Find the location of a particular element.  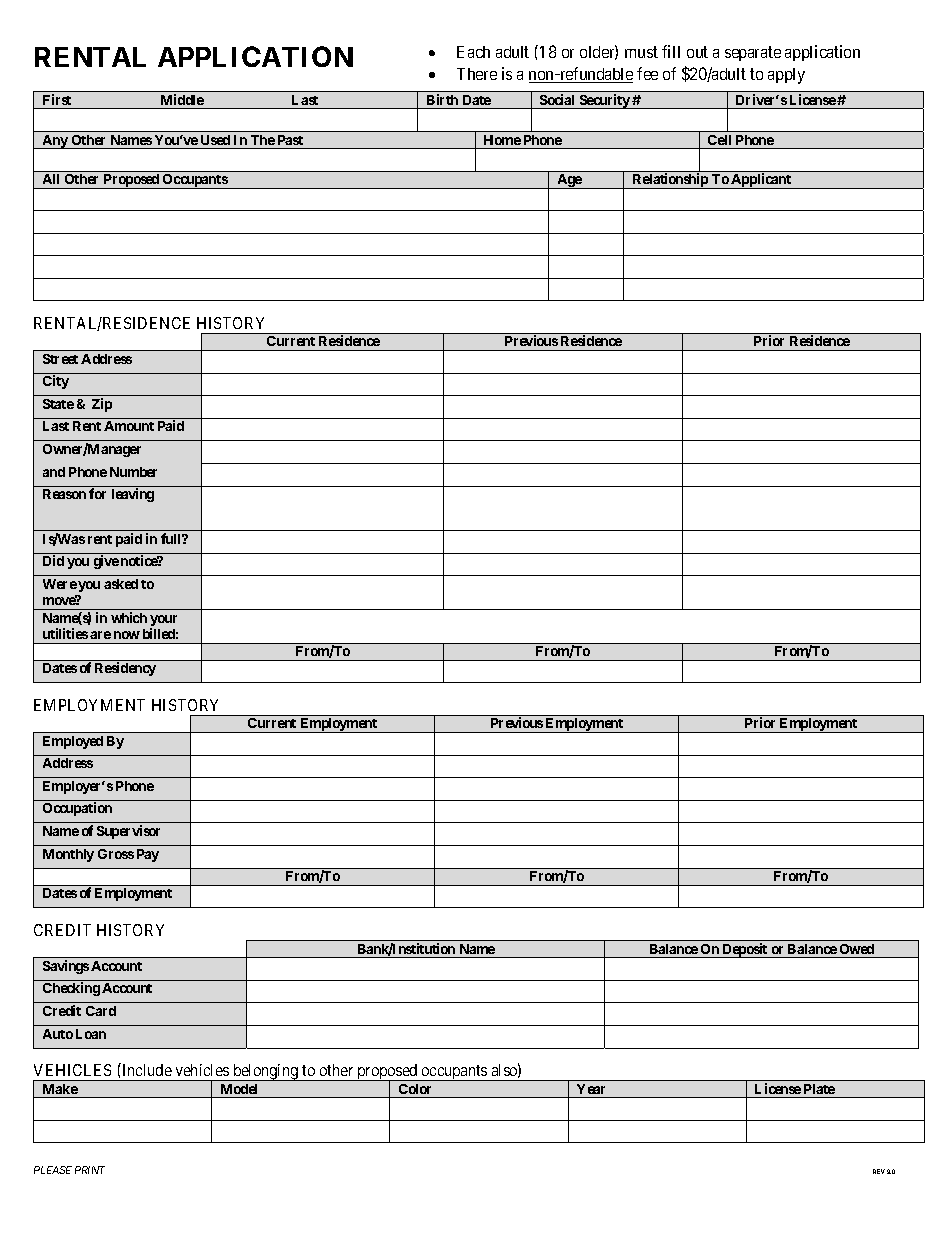

out is located at coordinates (697, 52).
